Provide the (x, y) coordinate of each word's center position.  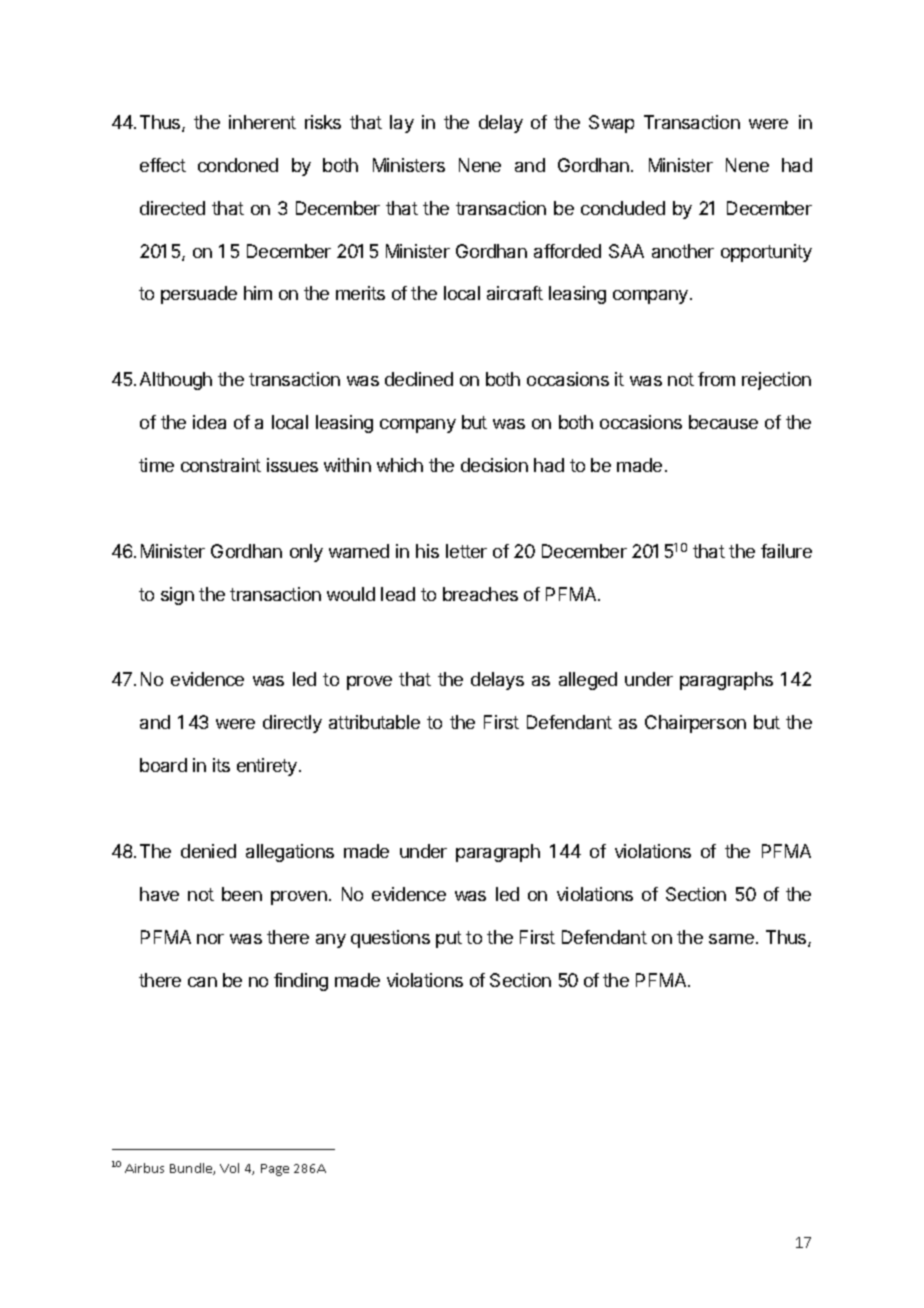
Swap (611, 124)
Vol (229, 1168)
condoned (238, 165)
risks (323, 122)
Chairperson (695, 724)
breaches (480, 594)
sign (177, 596)
